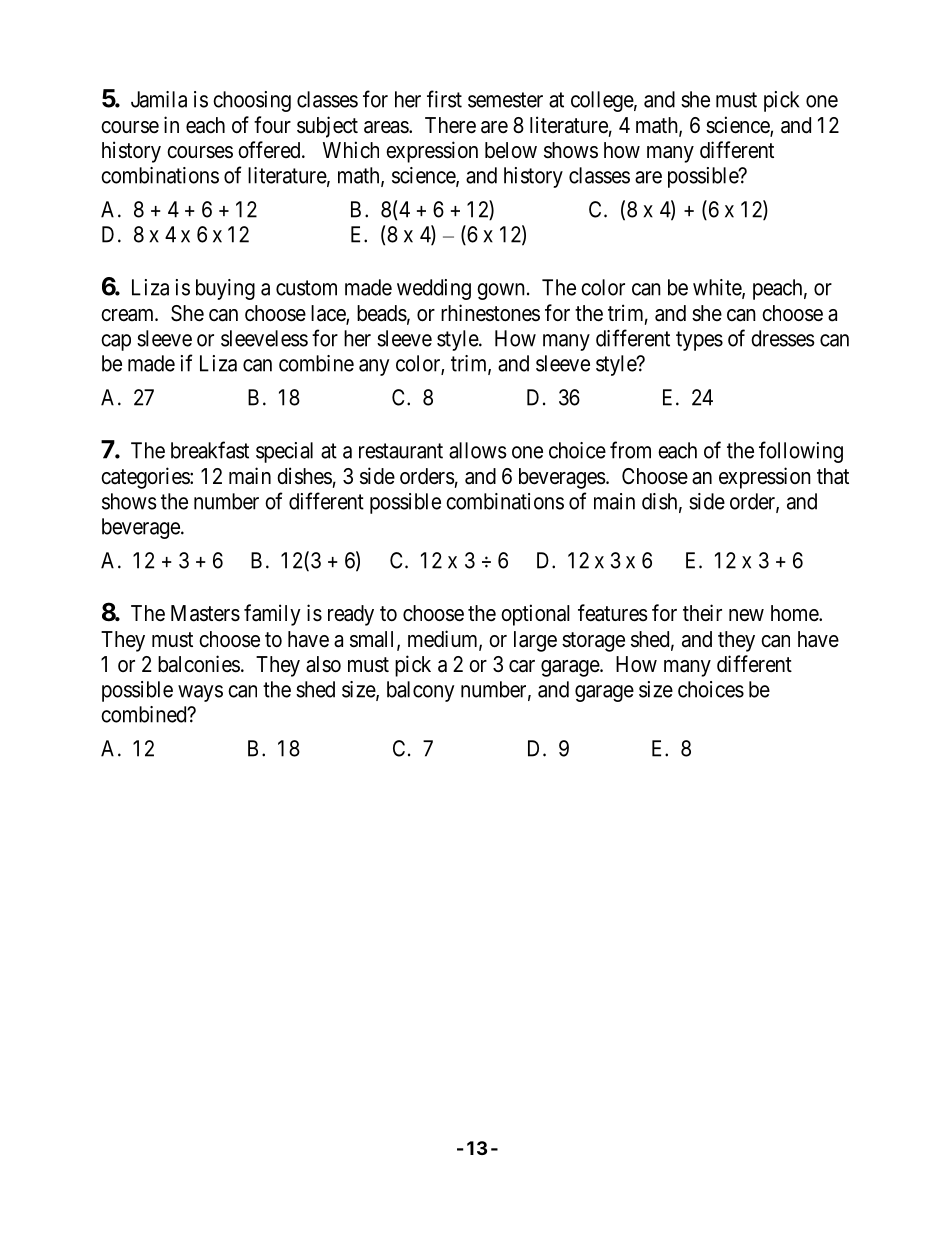 This image has width=952, height=1233. Describe the element at coordinates (450, 125) in the image. I see `There` at that location.
